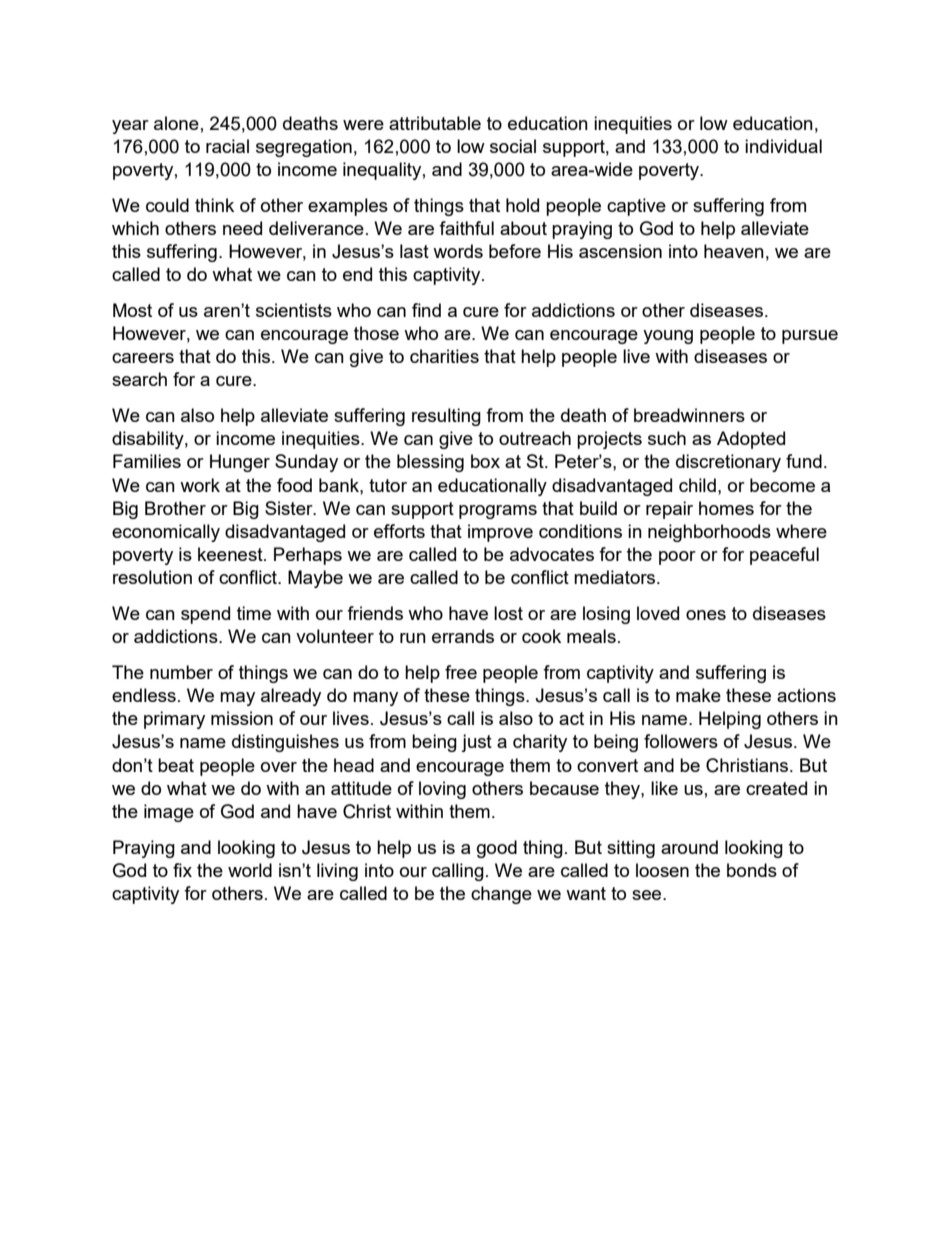 The width and height of the screenshot is (952, 1233). What do you see at coordinates (227, 146) in the screenshot?
I see `racial` at bounding box center [227, 146].
